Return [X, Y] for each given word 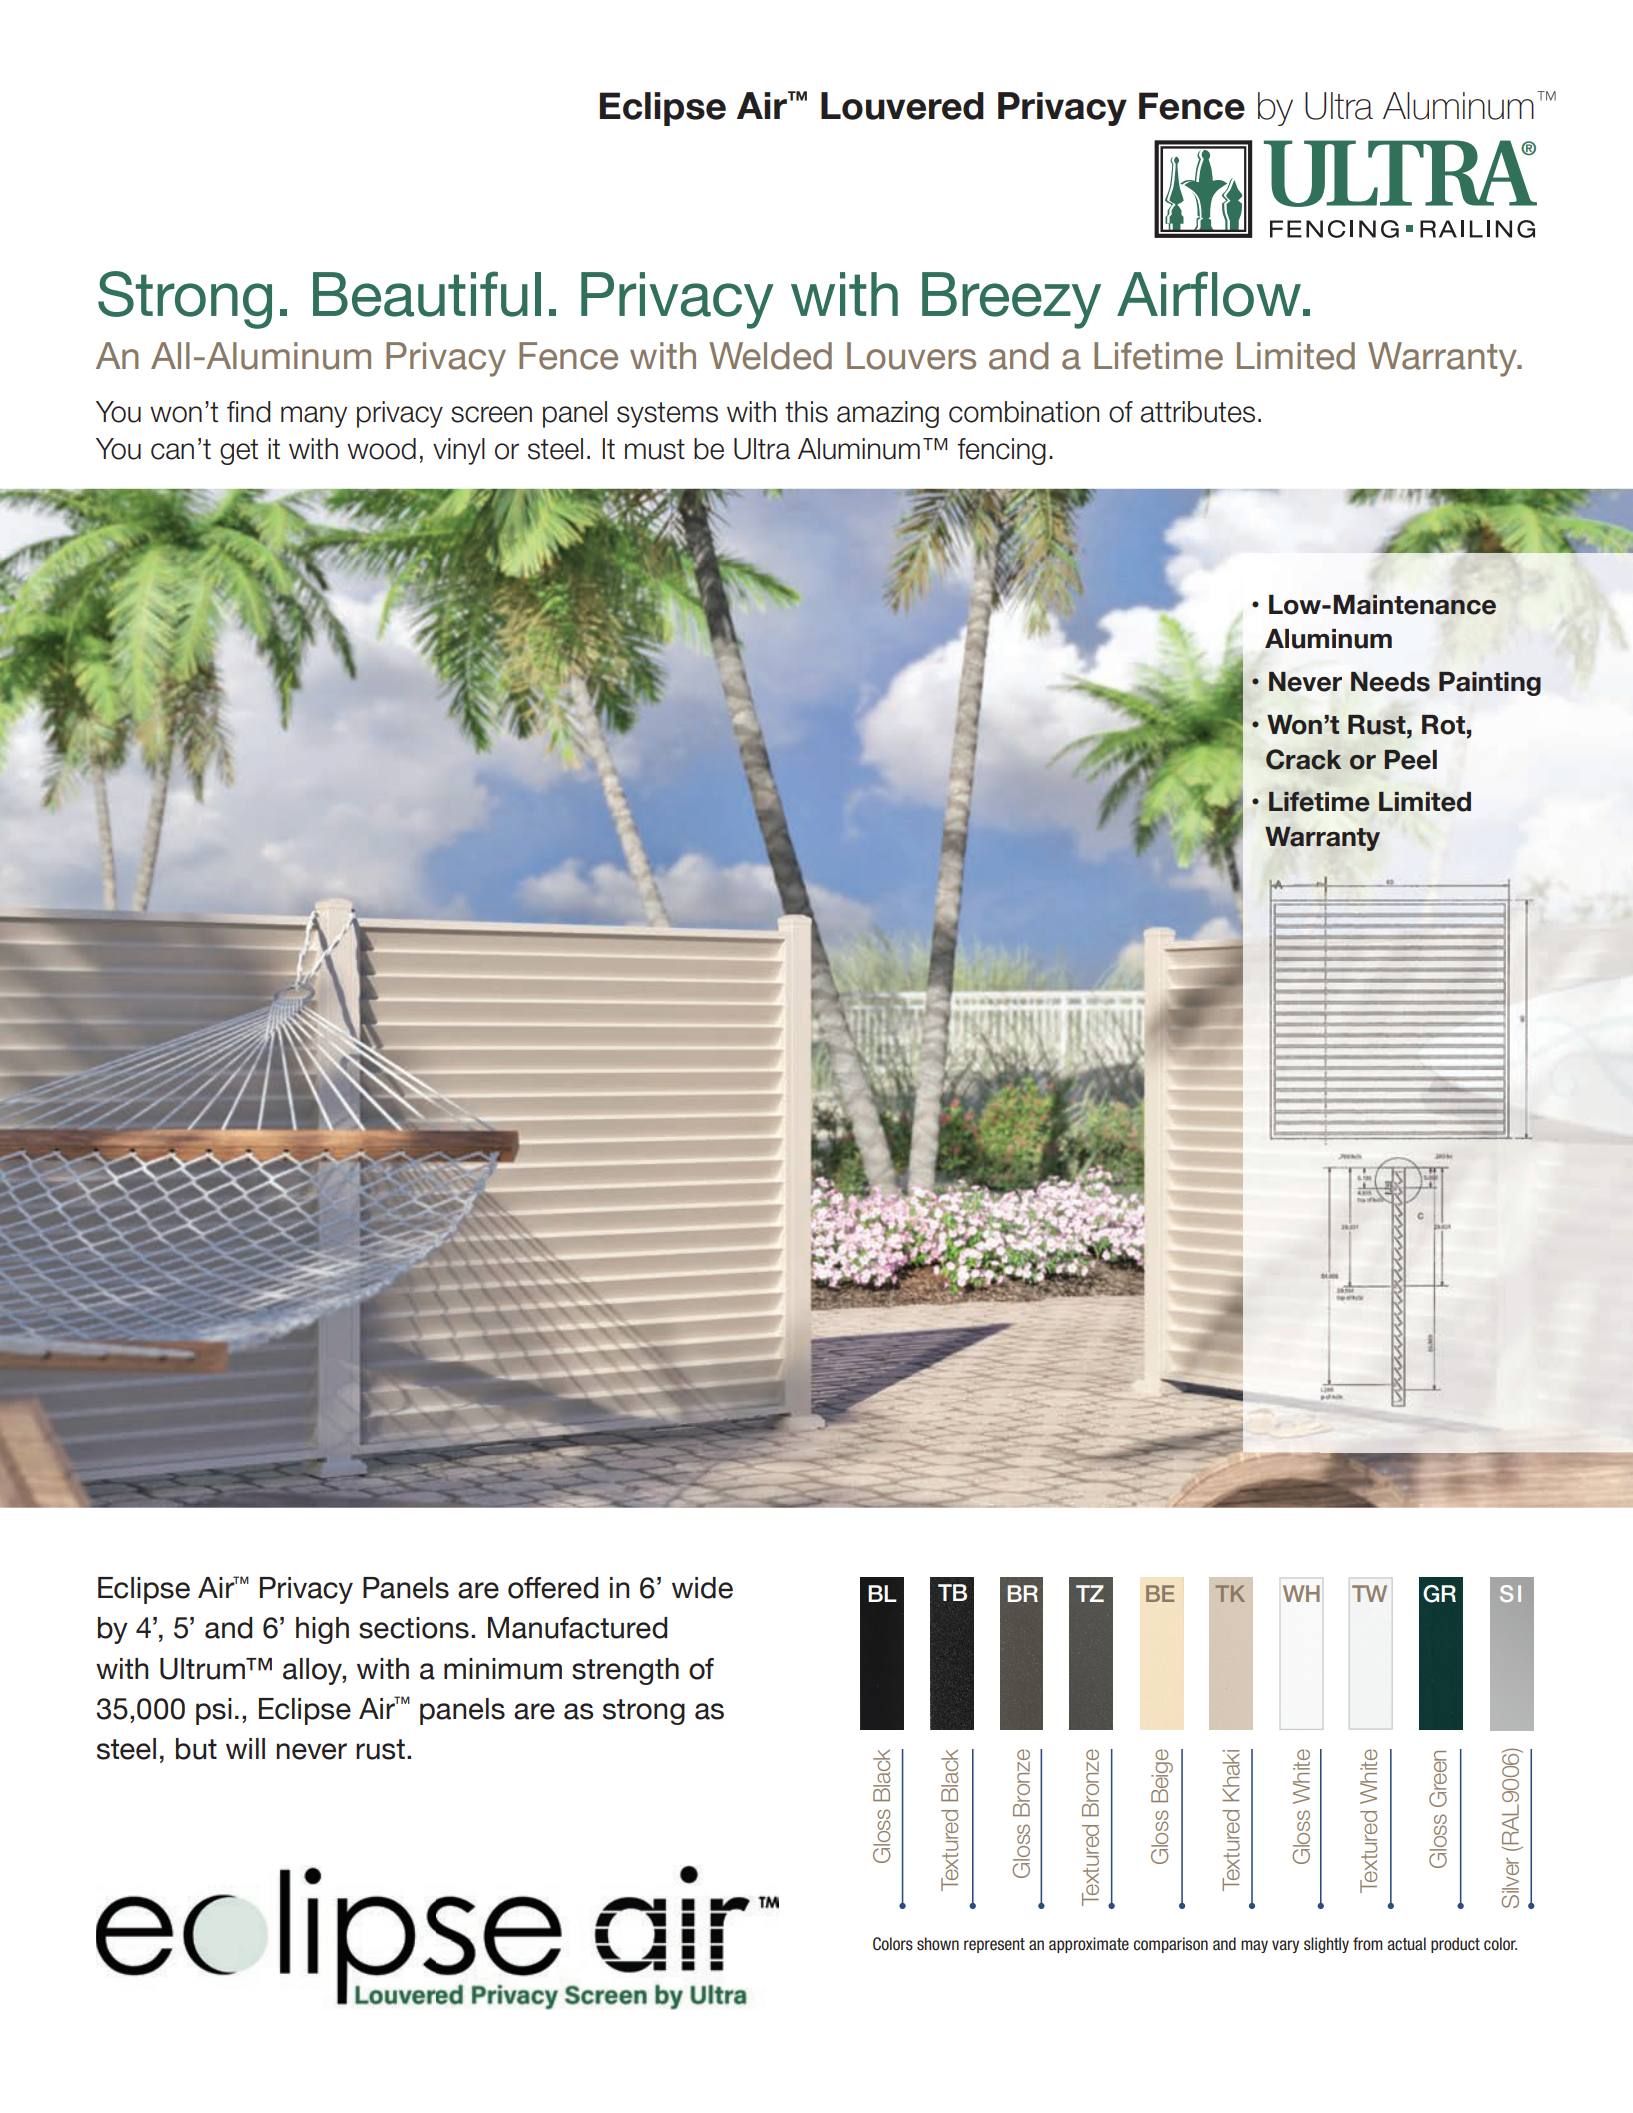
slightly [1326, 1945]
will [245, 1748]
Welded [770, 356]
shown [938, 1944]
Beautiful [427, 294]
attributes [1198, 412]
